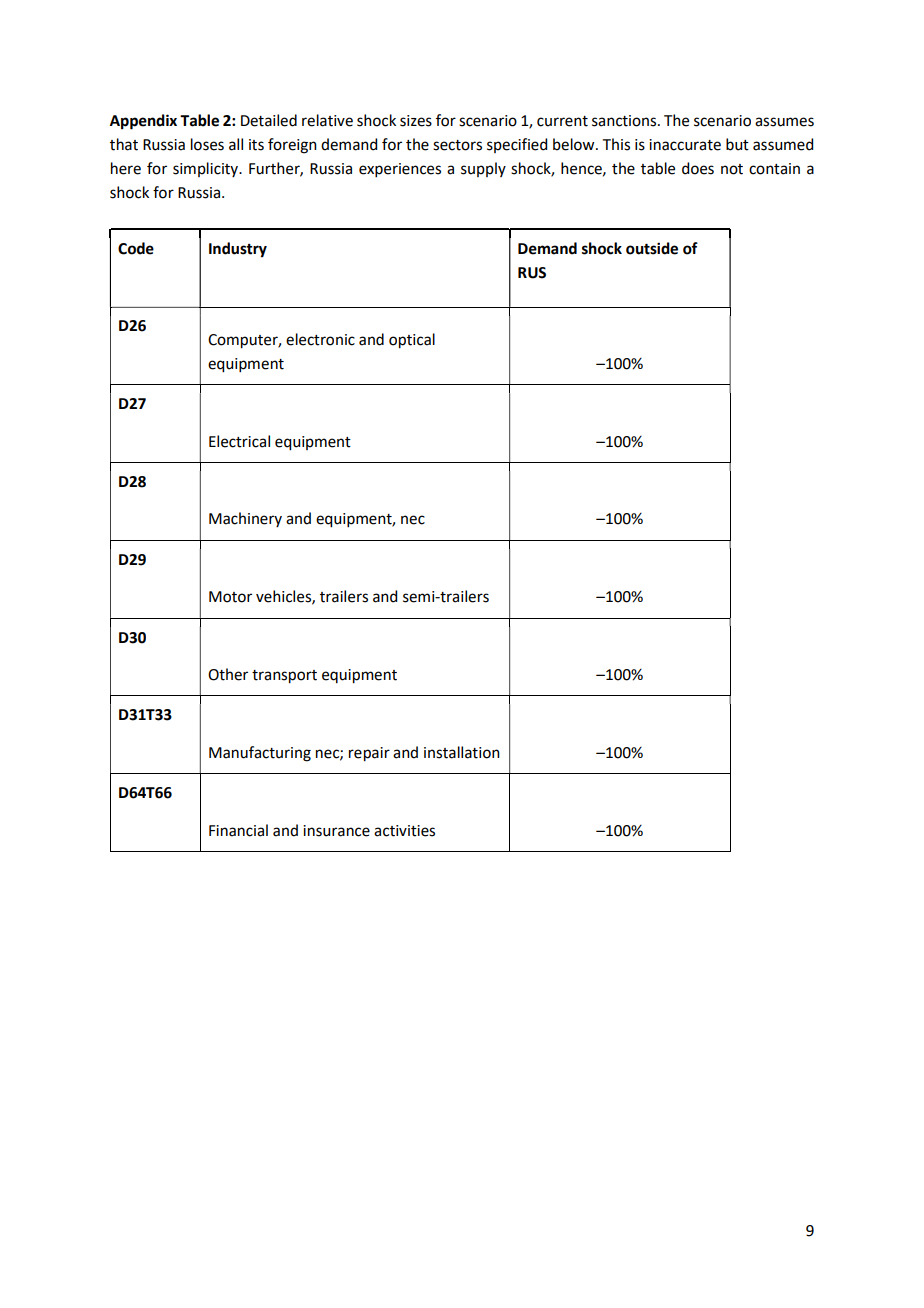  I want to click on Financial, so click(238, 830).
